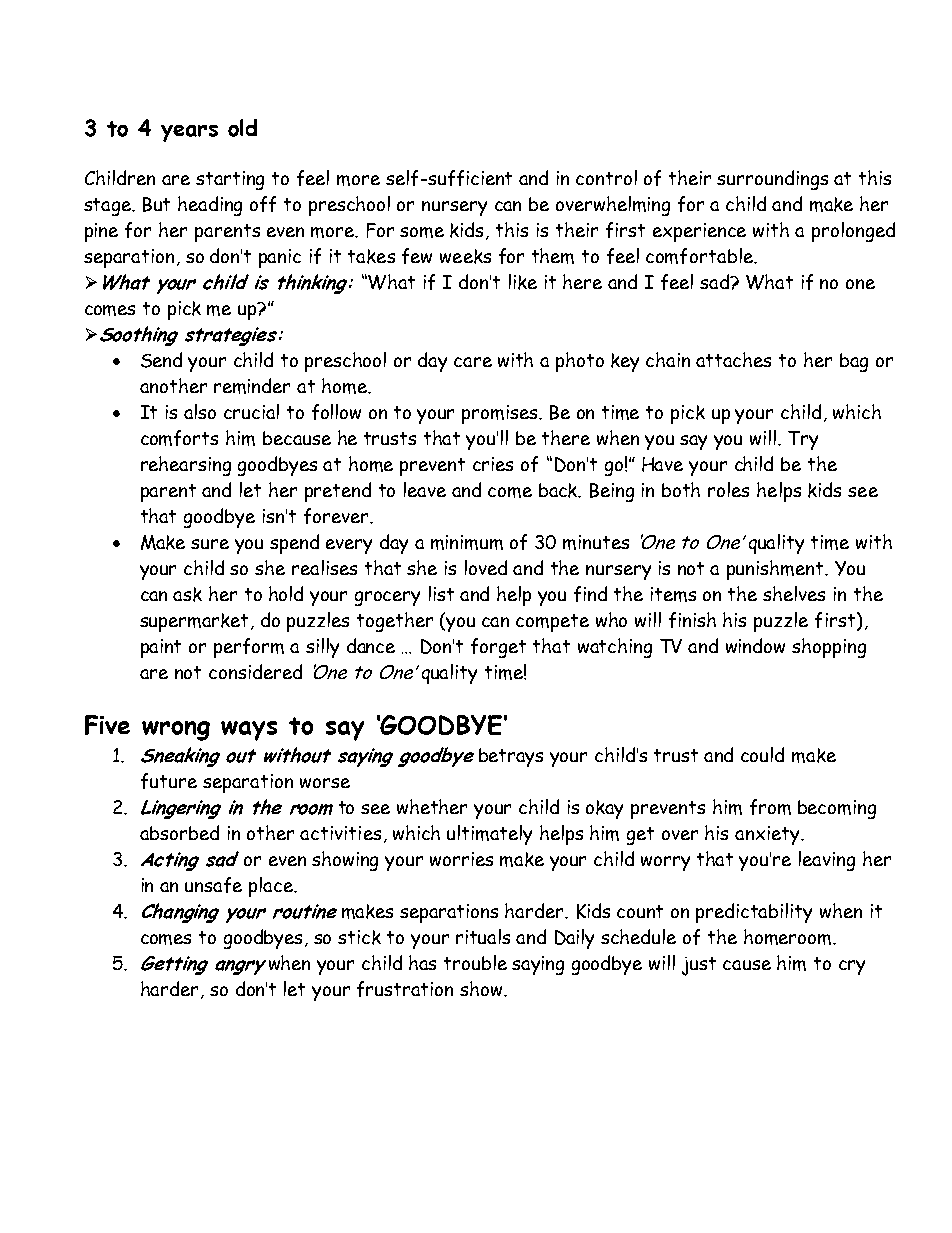 The image size is (952, 1233). I want to click on years, so click(189, 133).
